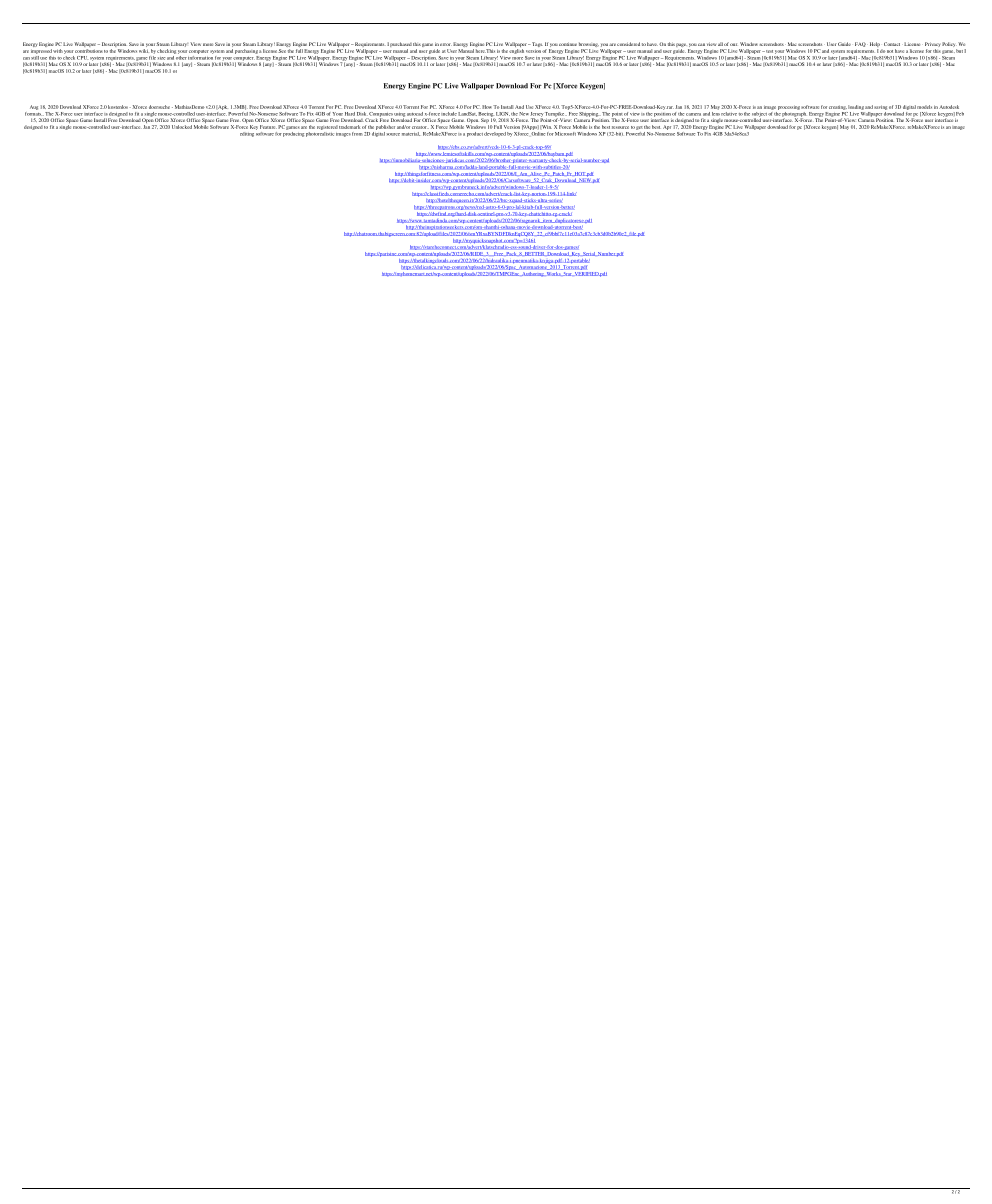  What do you see at coordinates (118, 107) in the document?
I see `kostenlos` at bounding box center [118, 107].
